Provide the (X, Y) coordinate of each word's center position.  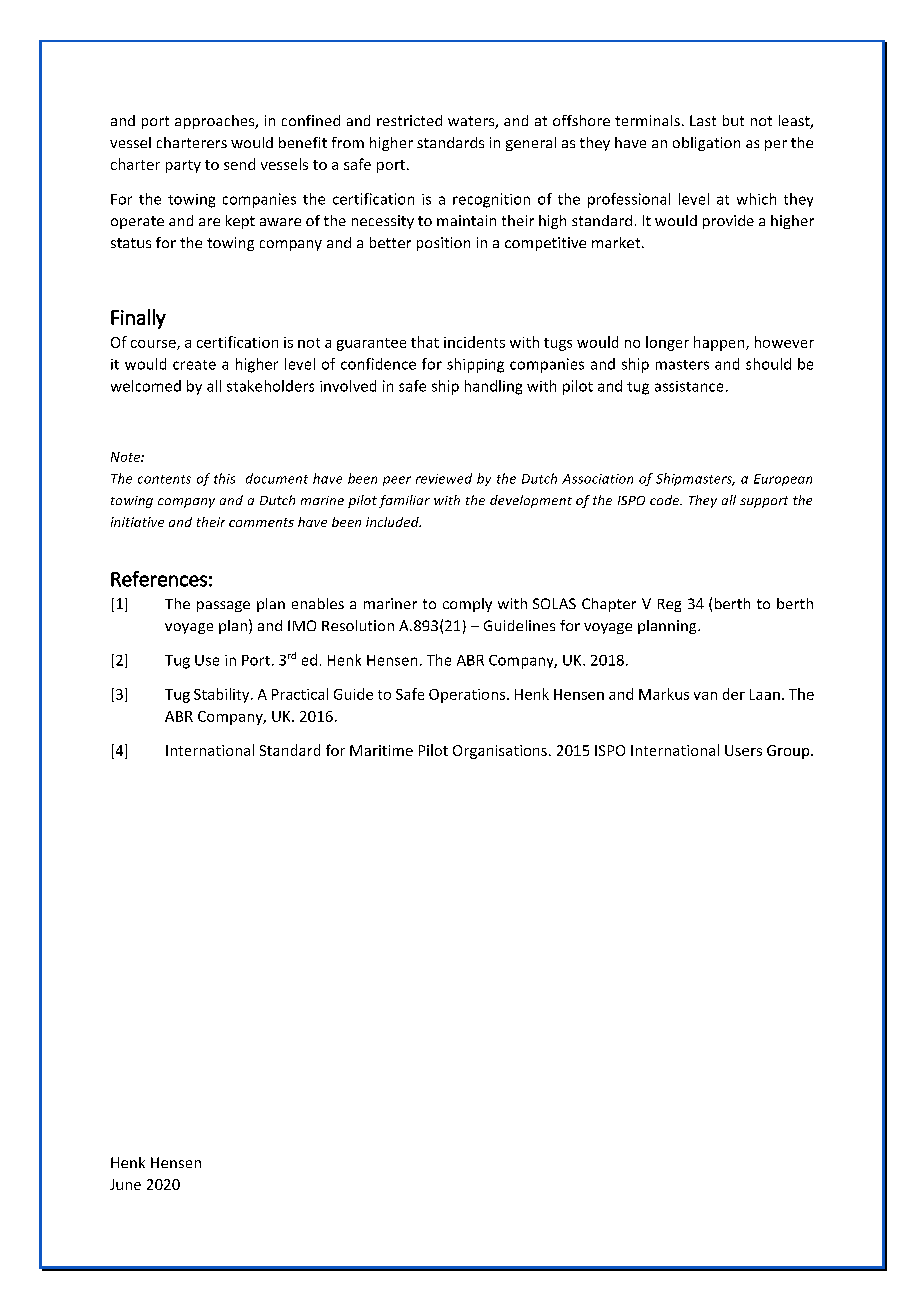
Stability (223, 695)
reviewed (444, 478)
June (125, 1184)
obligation (706, 144)
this (224, 478)
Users (743, 750)
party (183, 166)
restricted (409, 120)
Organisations (500, 752)
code (666, 500)
